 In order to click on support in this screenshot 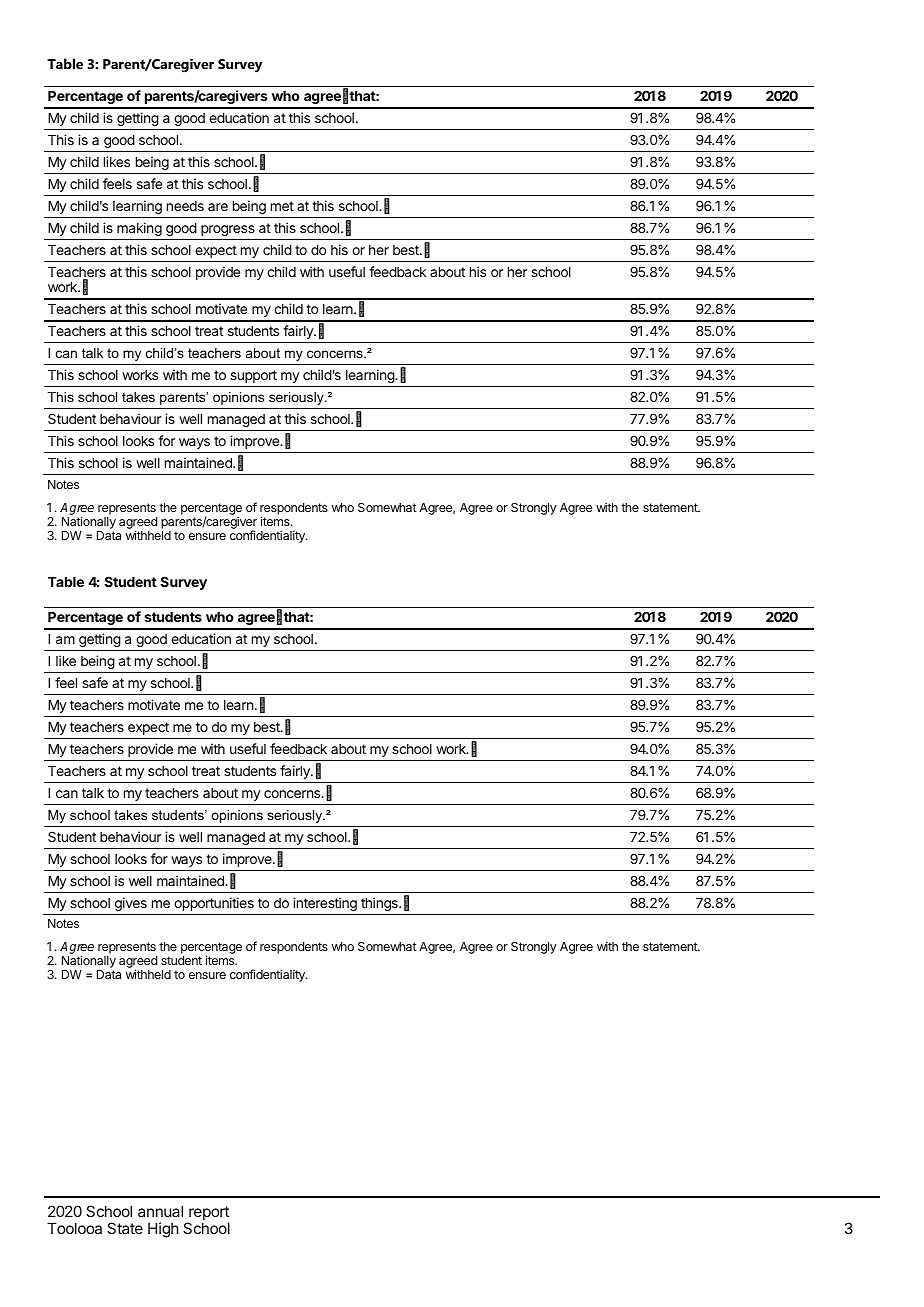, I will do `click(253, 376)`.
